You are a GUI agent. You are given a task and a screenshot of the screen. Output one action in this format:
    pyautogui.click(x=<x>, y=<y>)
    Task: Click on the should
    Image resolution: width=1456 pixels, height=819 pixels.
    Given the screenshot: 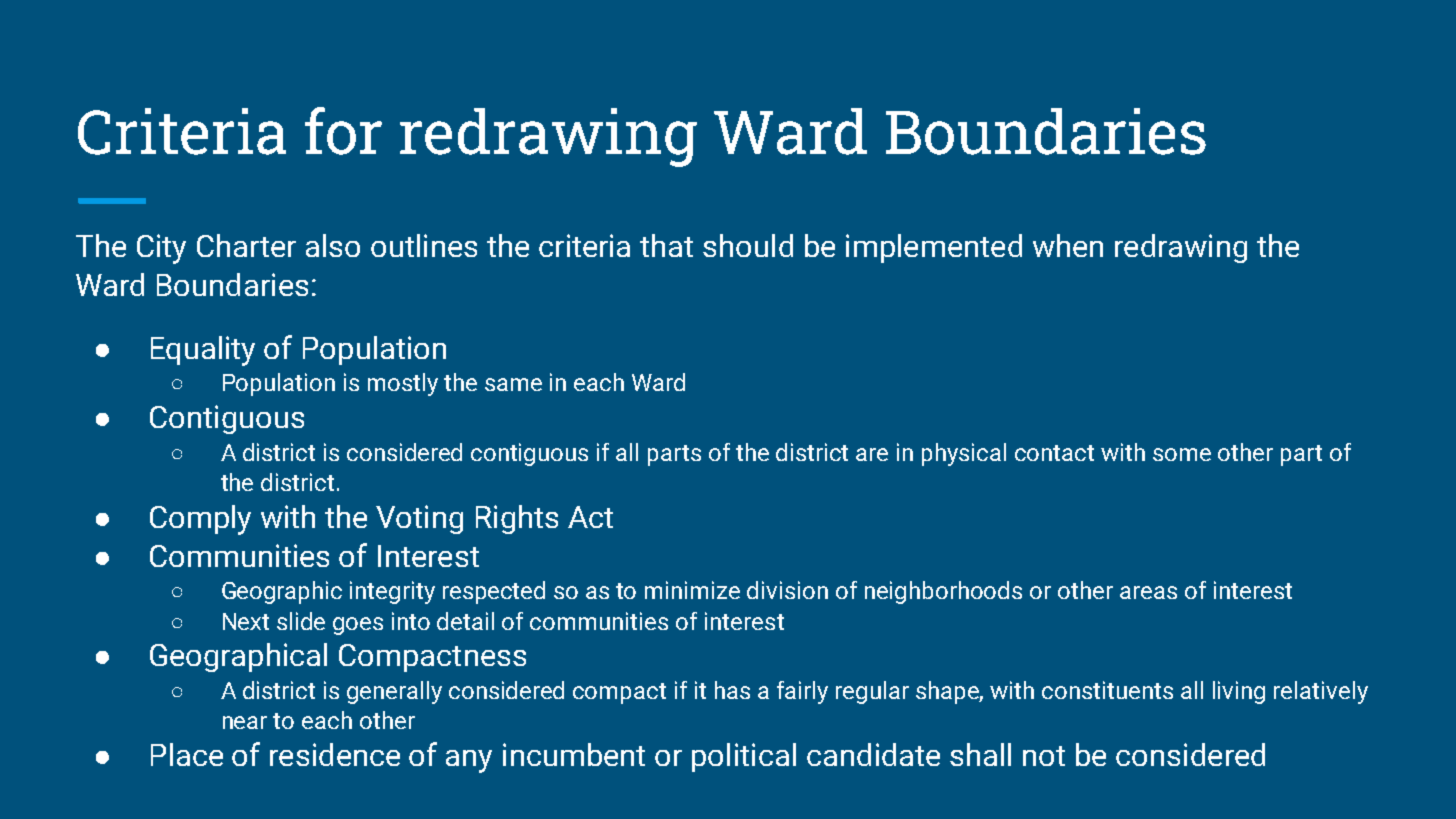 What is the action you would take?
    pyautogui.click(x=748, y=245)
